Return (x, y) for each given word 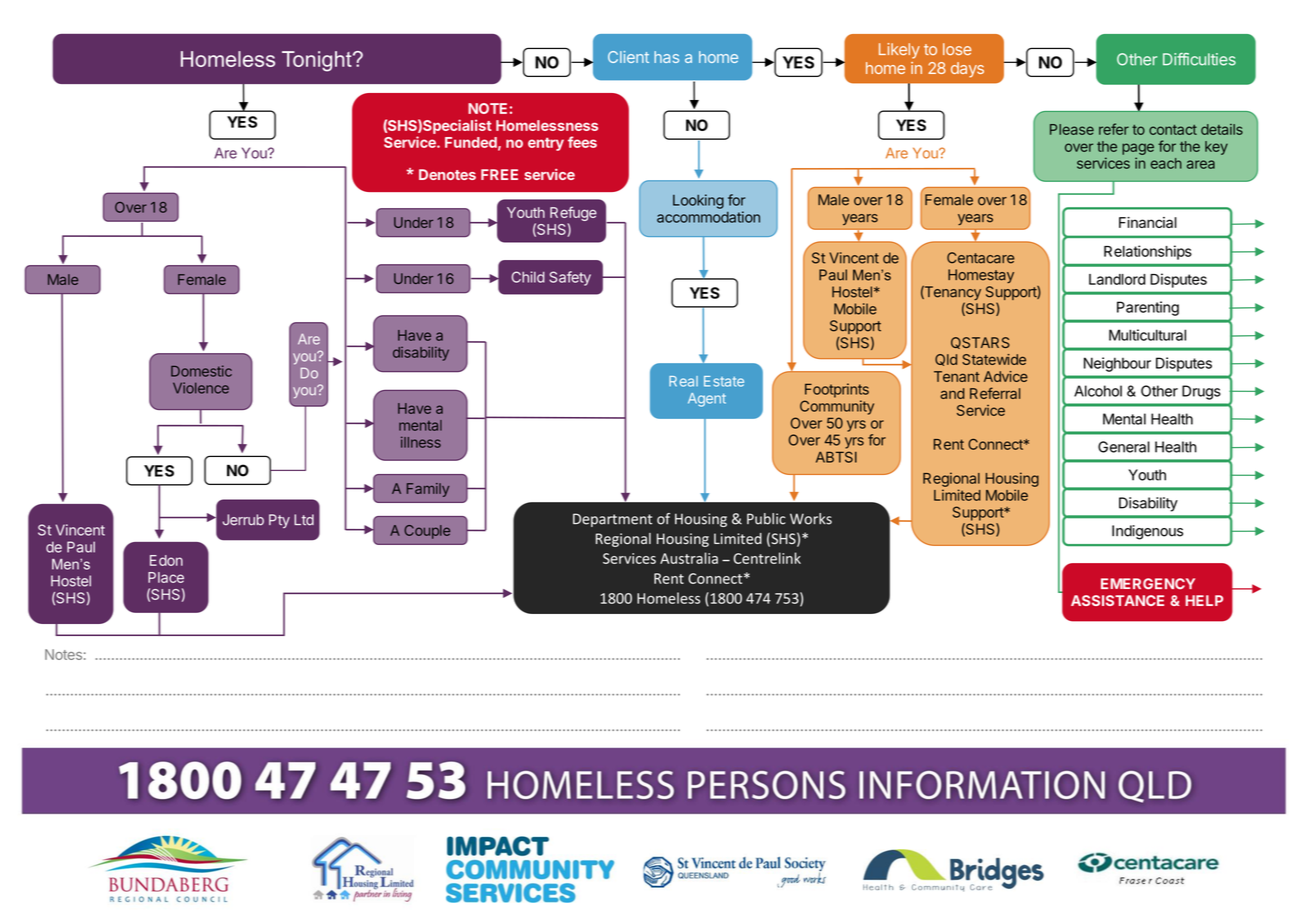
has (666, 57)
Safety (570, 278)
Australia (689, 558)
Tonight (318, 61)
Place (166, 577)
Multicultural (1147, 335)
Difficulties (1199, 59)
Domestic (201, 371)
